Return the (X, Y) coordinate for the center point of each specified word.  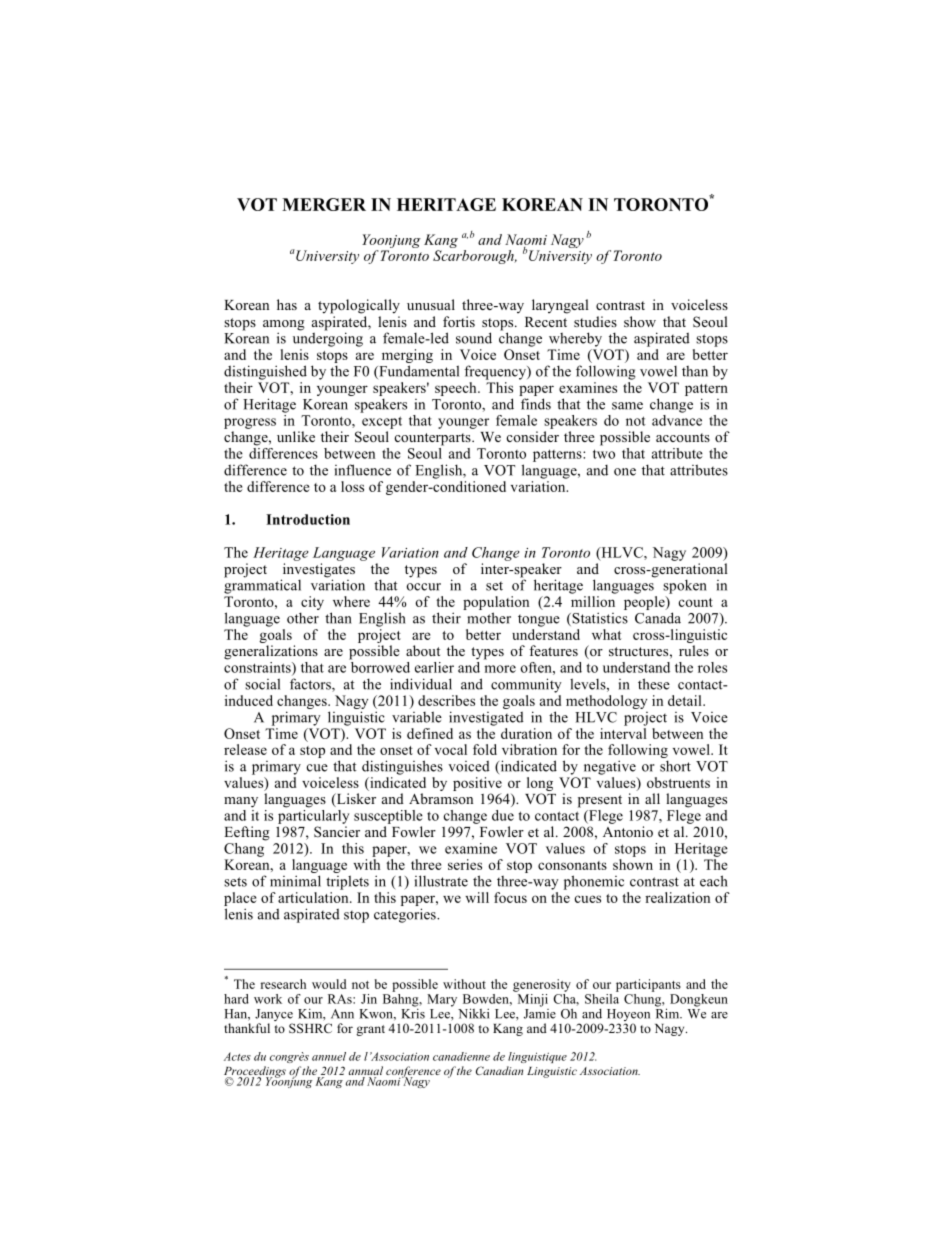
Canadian (499, 1070)
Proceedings (255, 1073)
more (500, 669)
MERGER (324, 204)
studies (595, 321)
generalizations (271, 652)
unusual (431, 304)
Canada (658, 618)
